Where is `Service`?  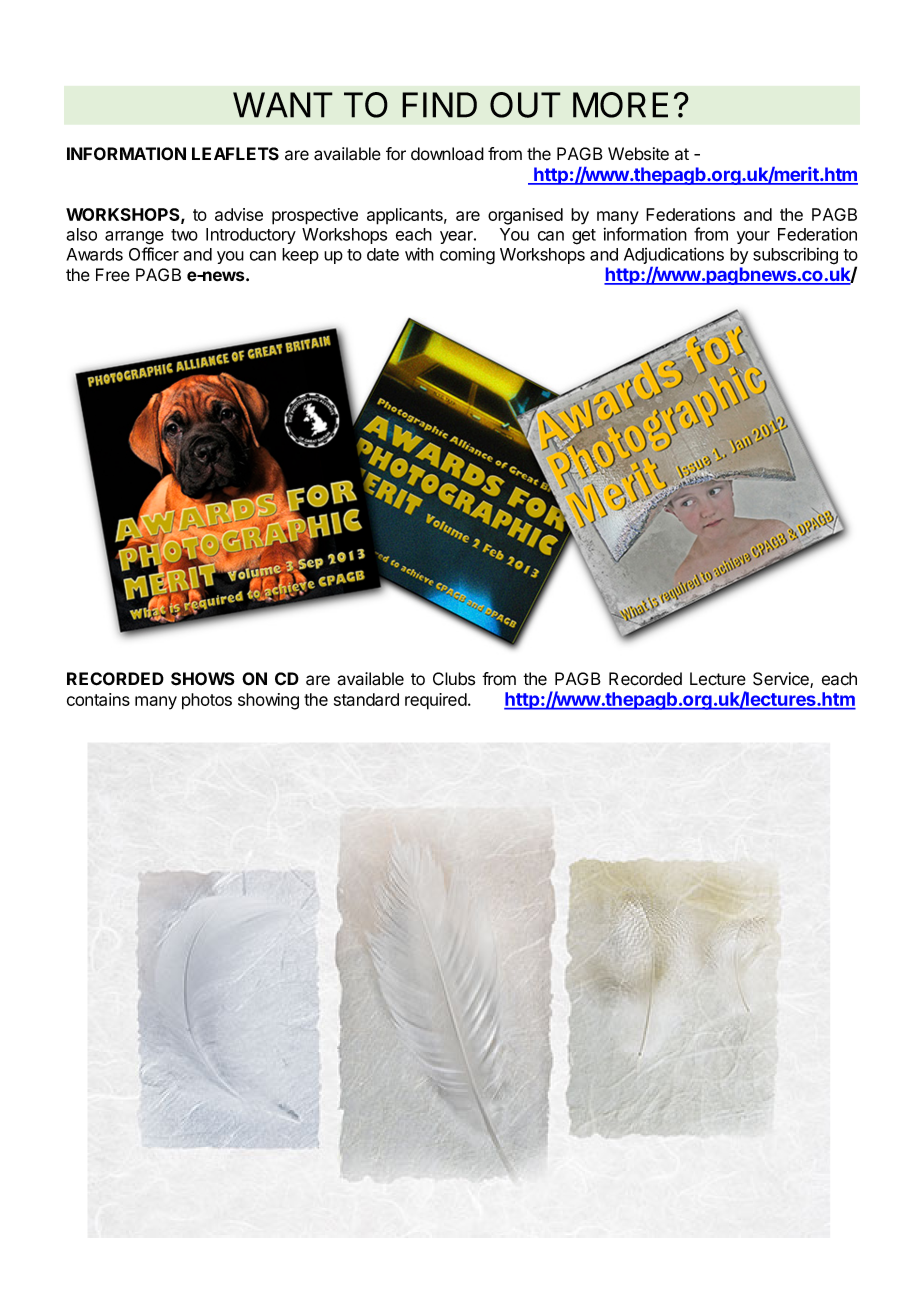 Service is located at coordinates (782, 680).
